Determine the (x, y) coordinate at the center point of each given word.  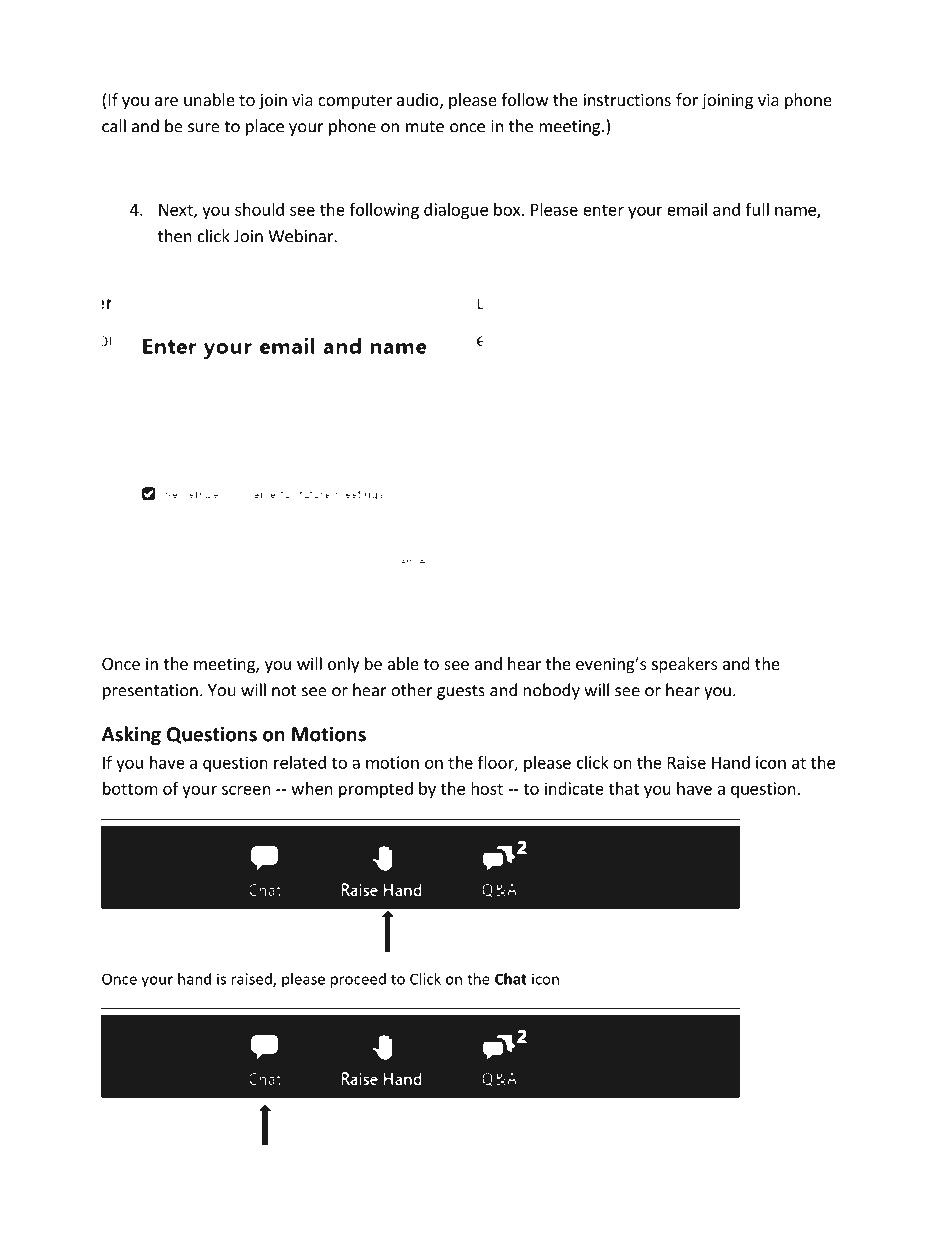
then (175, 236)
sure (204, 128)
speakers (684, 665)
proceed (358, 980)
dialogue (456, 211)
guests (461, 692)
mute (425, 127)
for (687, 99)
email (687, 209)
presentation (150, 692)
